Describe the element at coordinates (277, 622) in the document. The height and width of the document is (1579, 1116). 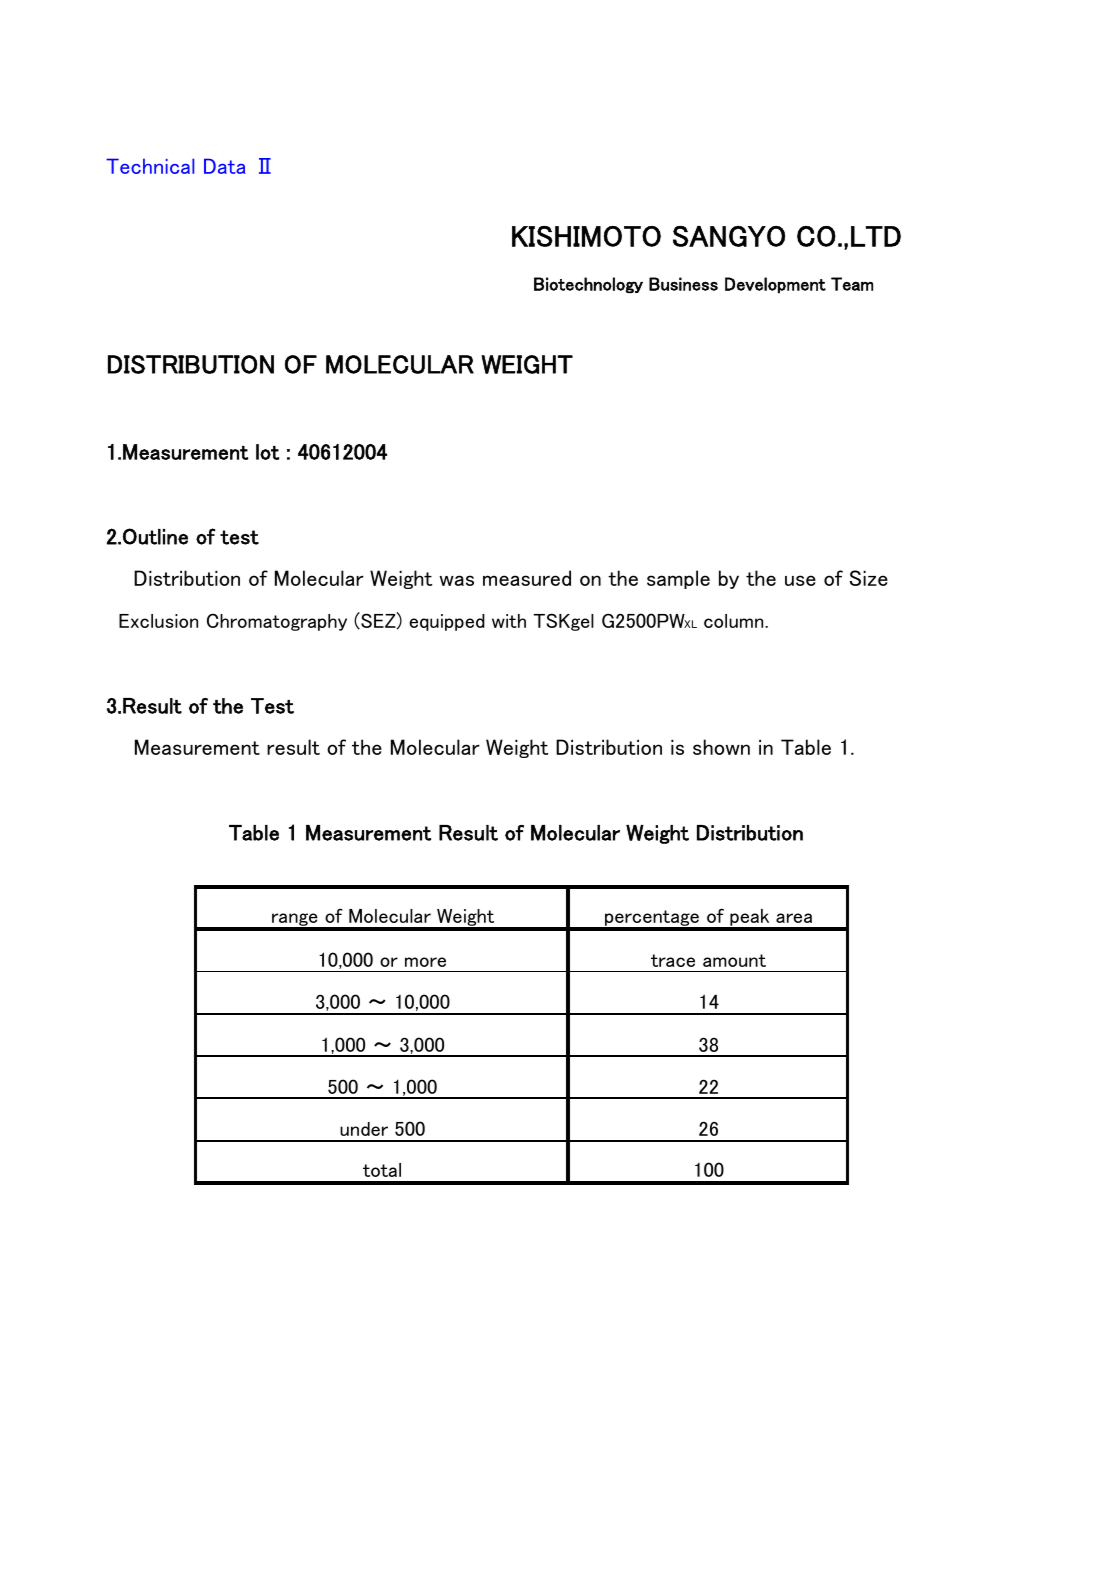
I see `Chromatography` at that location.
